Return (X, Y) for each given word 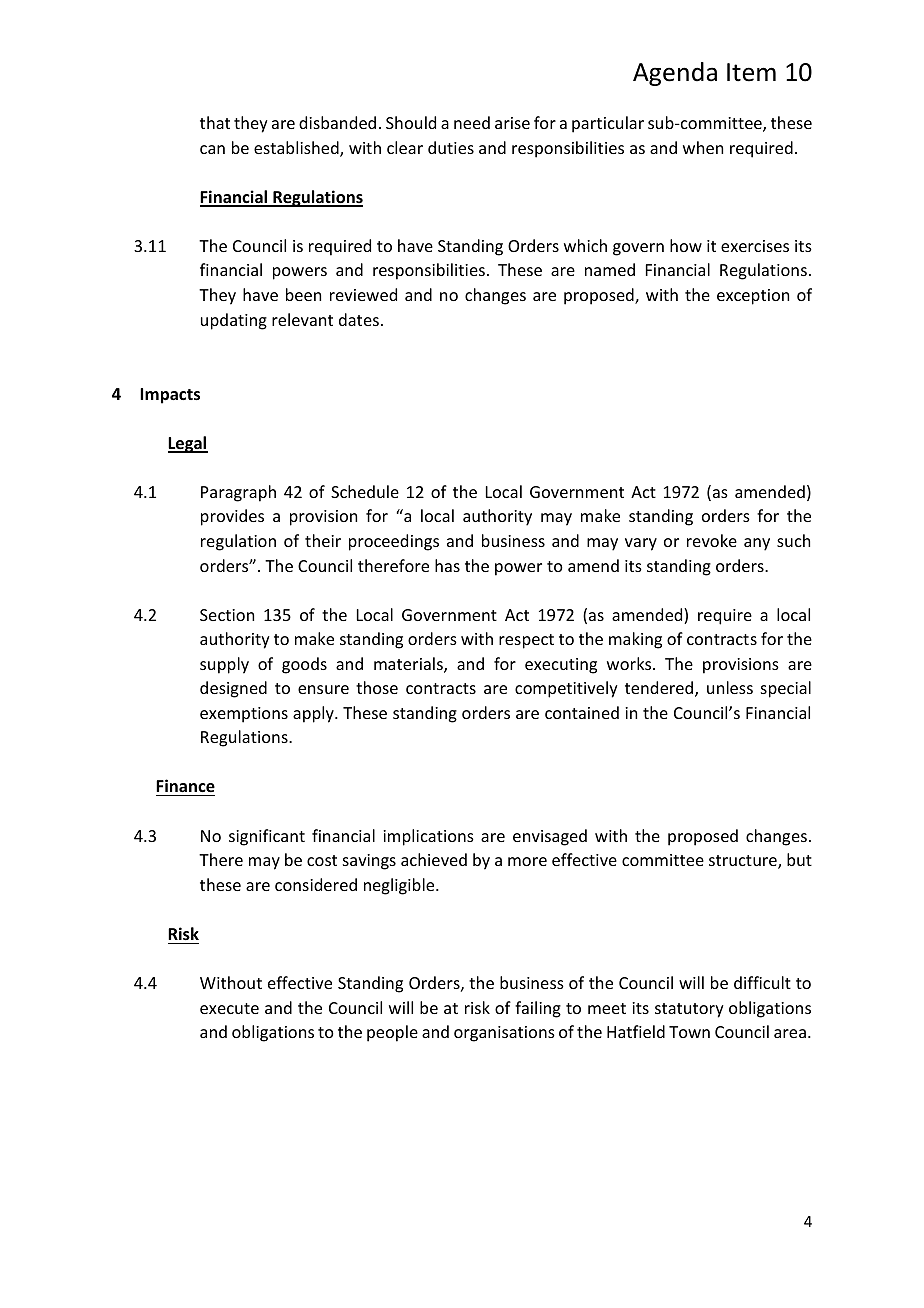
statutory (689, 1010)
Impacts (170, 396)
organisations (504, 1034)
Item (751, 72)
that (215, 122)
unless (730, 687)
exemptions (244, 715)
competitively (566, 689)
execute (229, 1008)
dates (359, 319)
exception (753, 297)
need (472, 122)
